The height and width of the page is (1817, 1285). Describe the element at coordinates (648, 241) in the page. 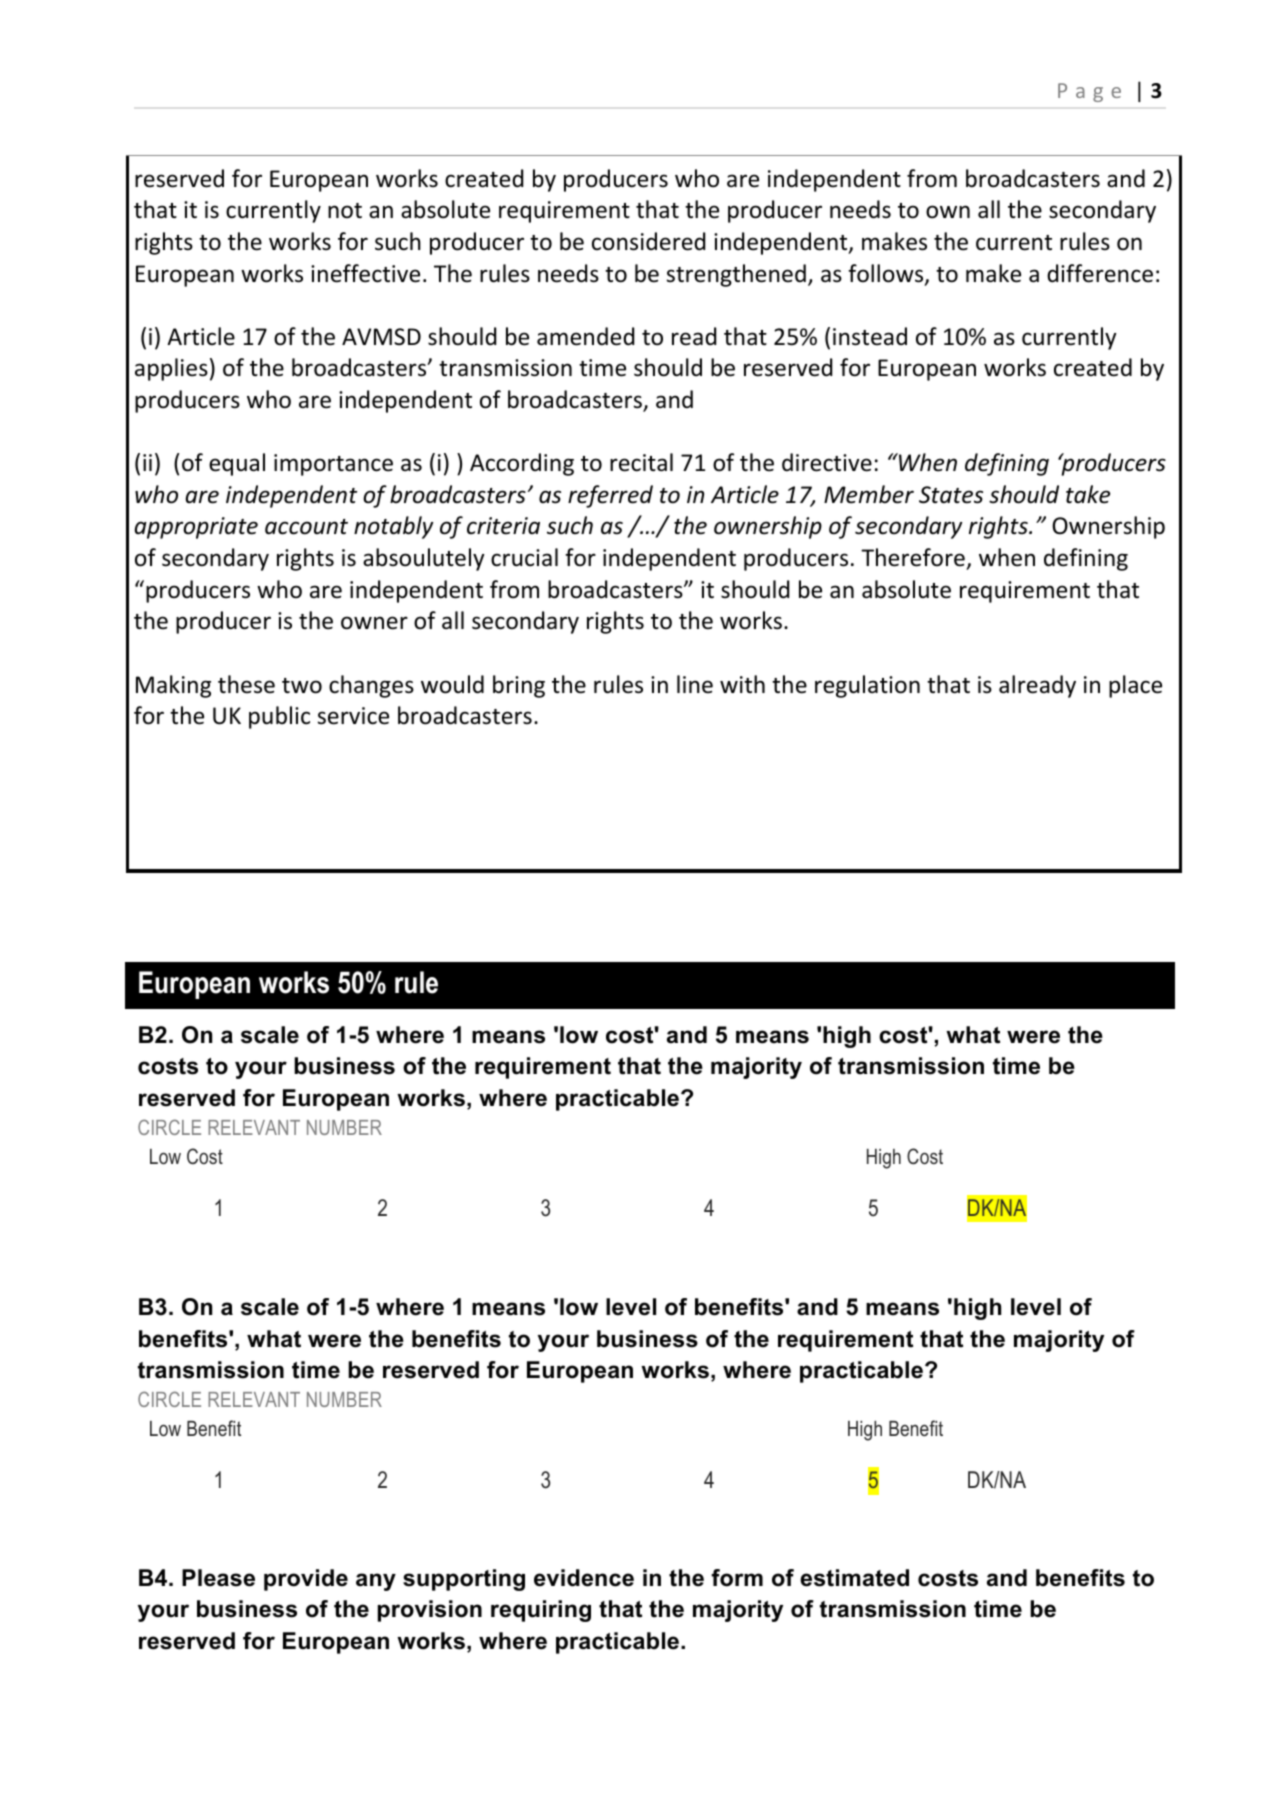

I see `considered` at that location.
